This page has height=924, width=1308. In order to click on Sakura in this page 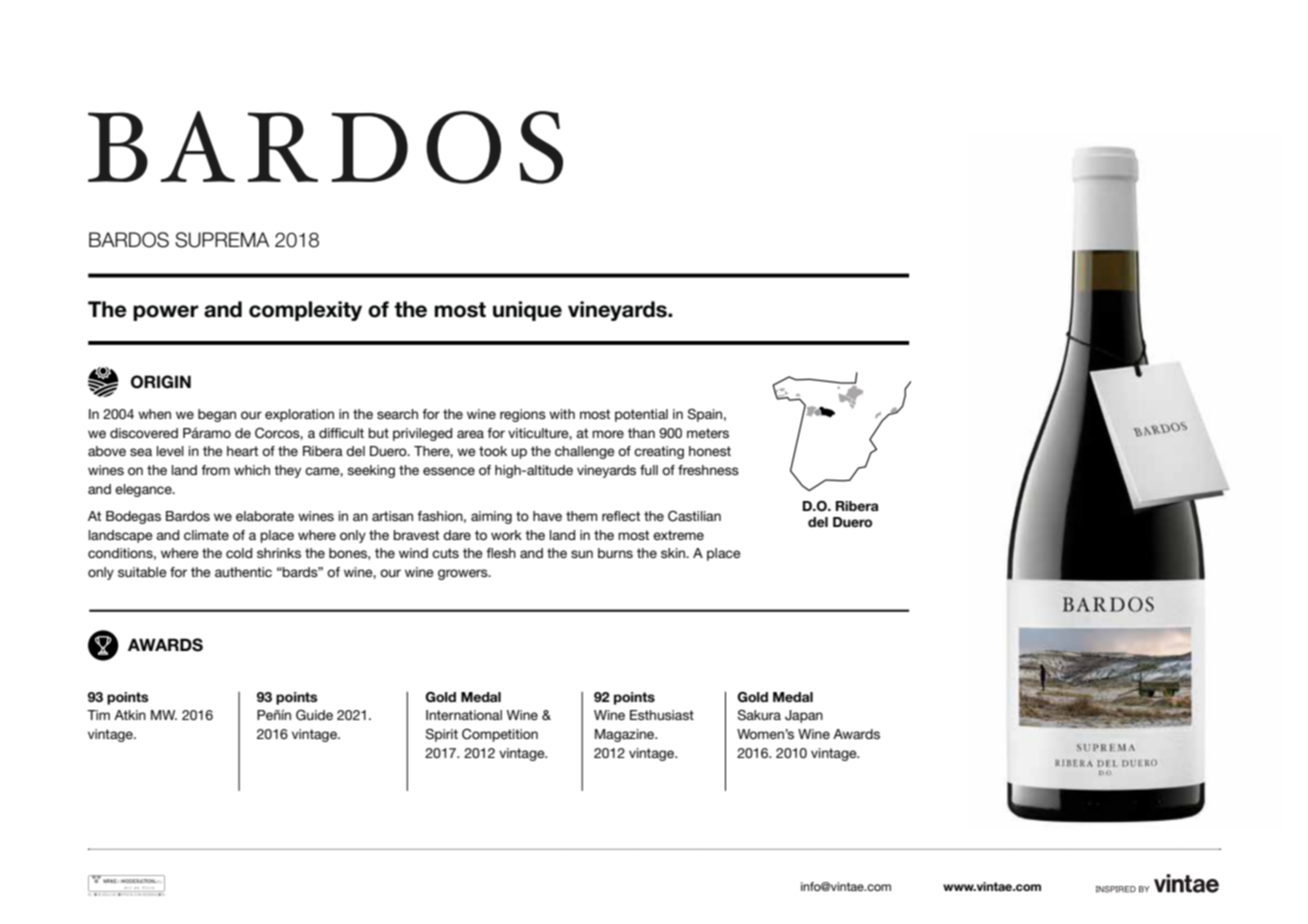, I will do `click(759, 715)`.
